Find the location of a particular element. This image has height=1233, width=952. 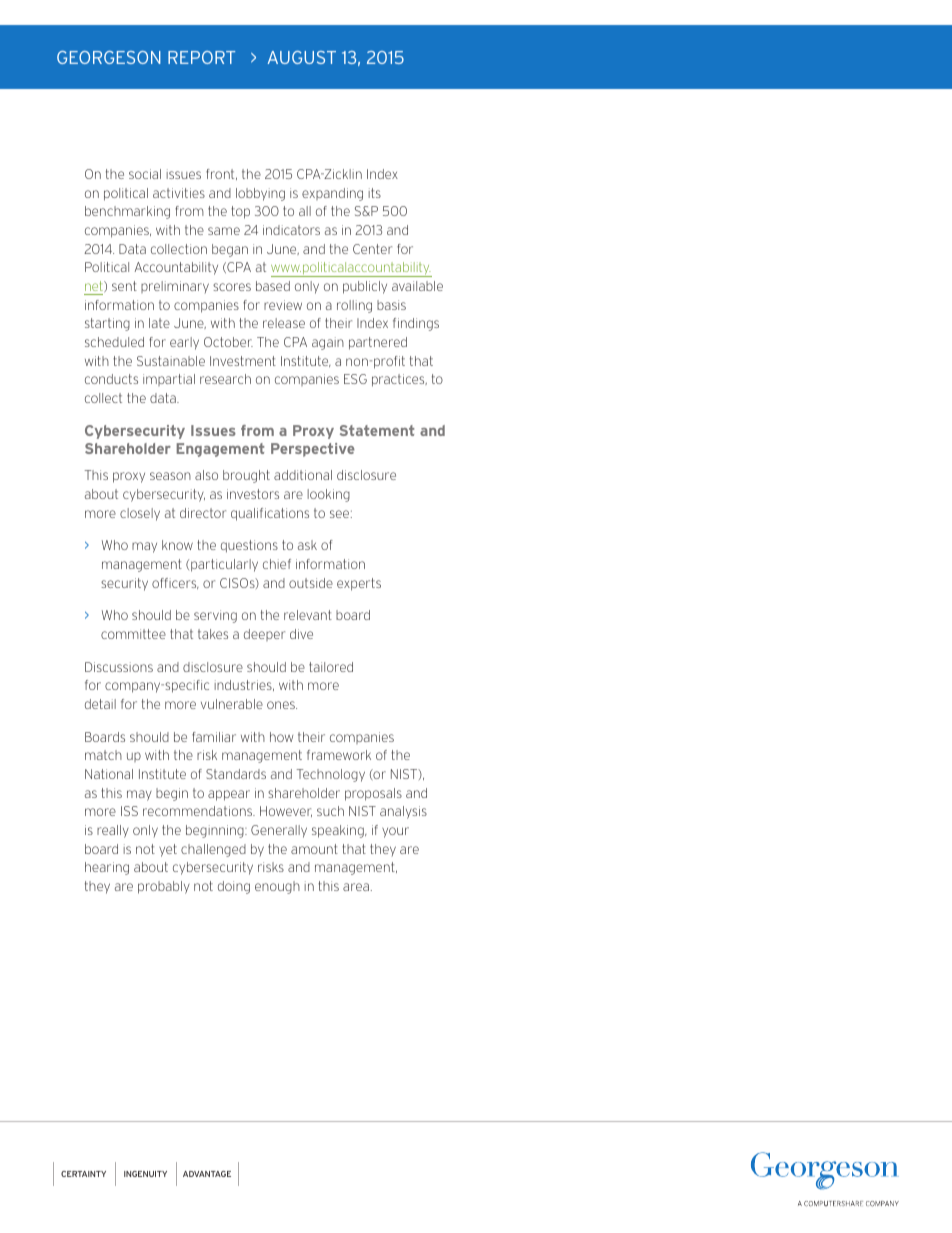

REPORT is located at coordinates (201, 57).
